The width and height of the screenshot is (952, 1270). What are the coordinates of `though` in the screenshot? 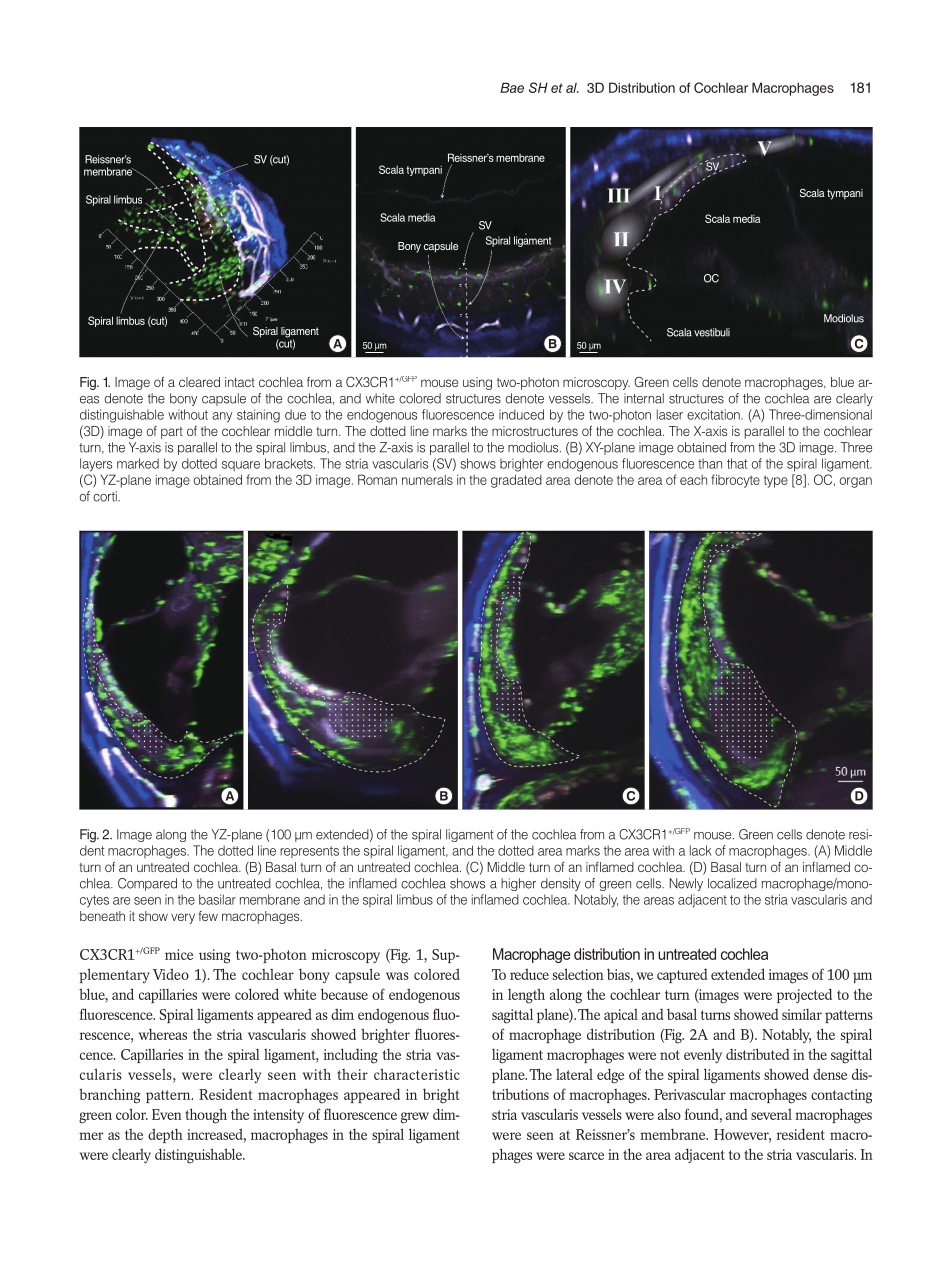 It's located at (206, 1116).
